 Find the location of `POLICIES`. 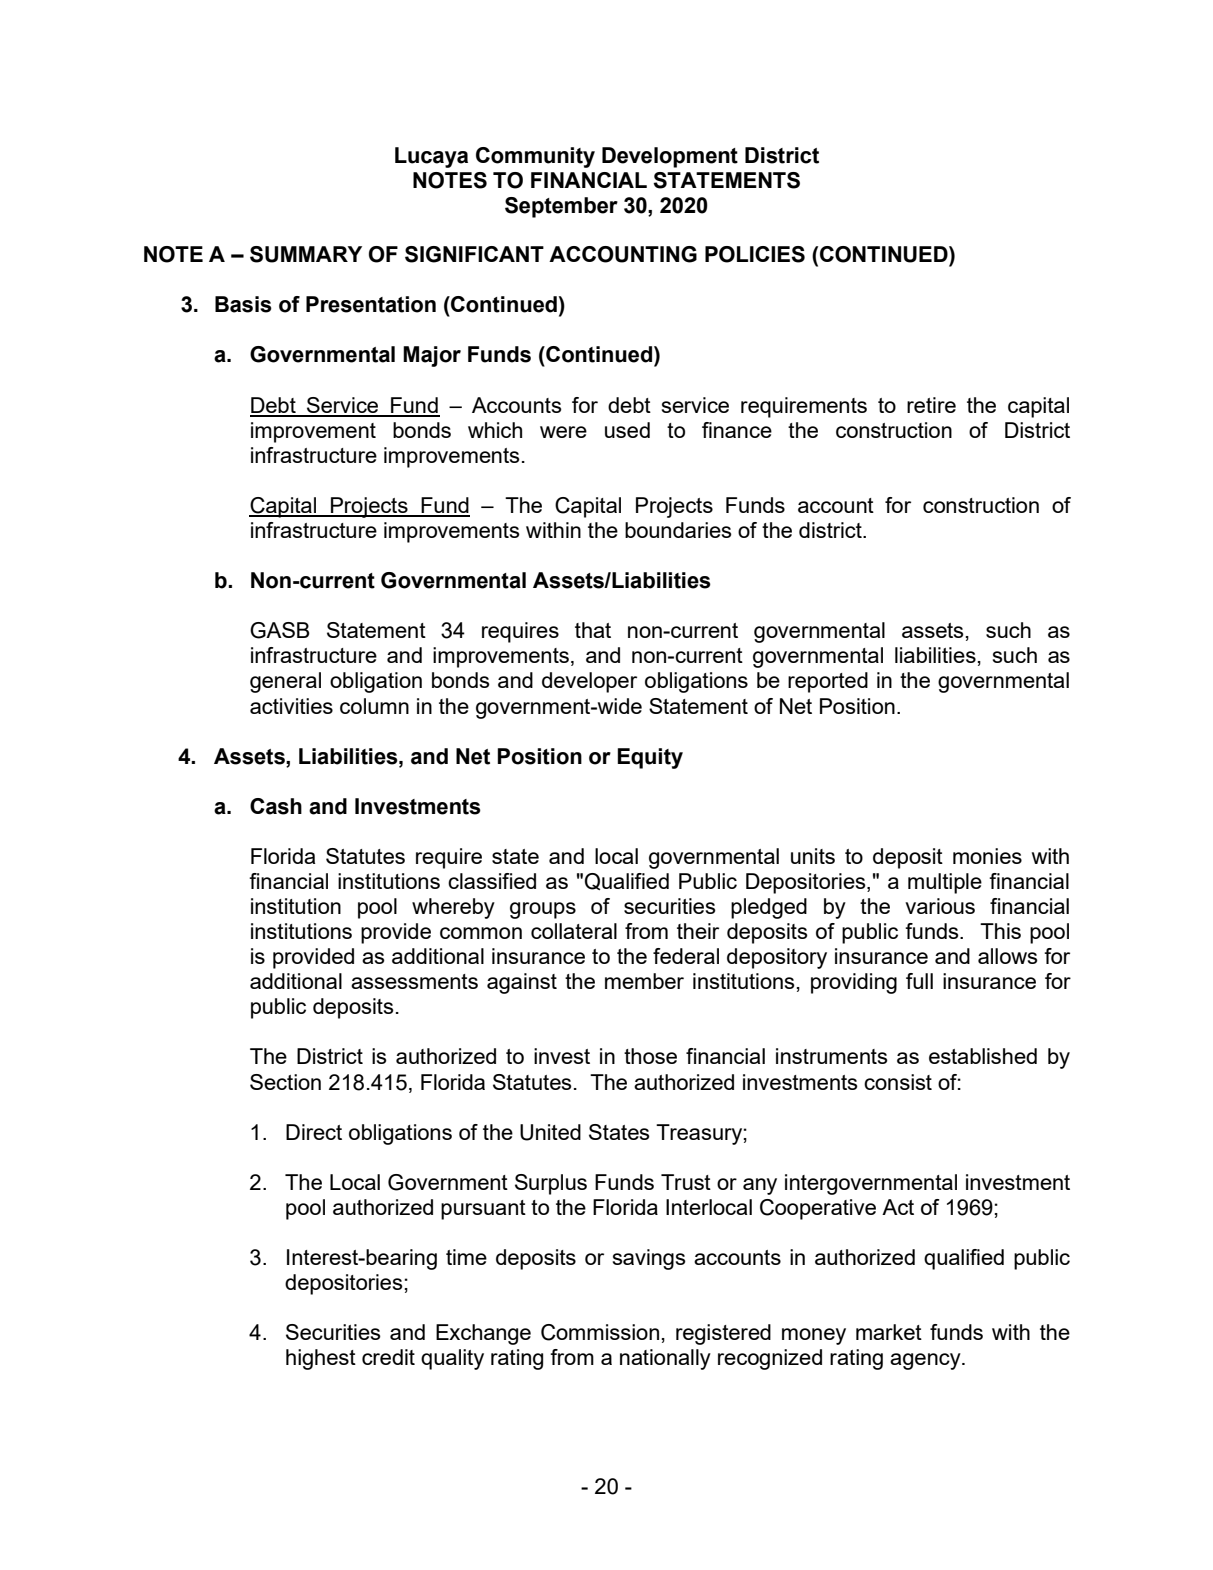

POLICIES is located at coordinates (755, 254).
